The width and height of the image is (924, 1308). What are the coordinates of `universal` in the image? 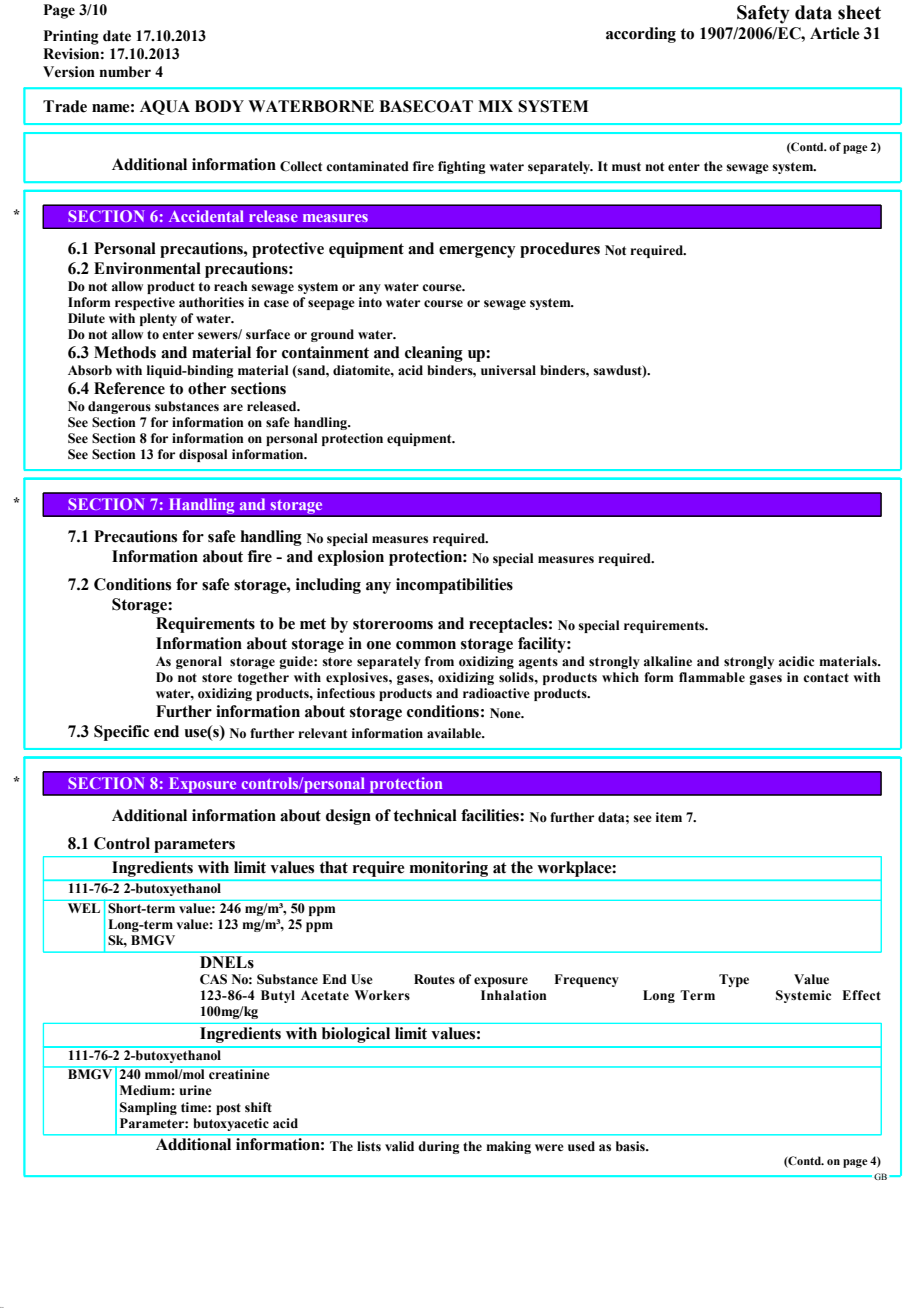 It's located at (508, 370).
